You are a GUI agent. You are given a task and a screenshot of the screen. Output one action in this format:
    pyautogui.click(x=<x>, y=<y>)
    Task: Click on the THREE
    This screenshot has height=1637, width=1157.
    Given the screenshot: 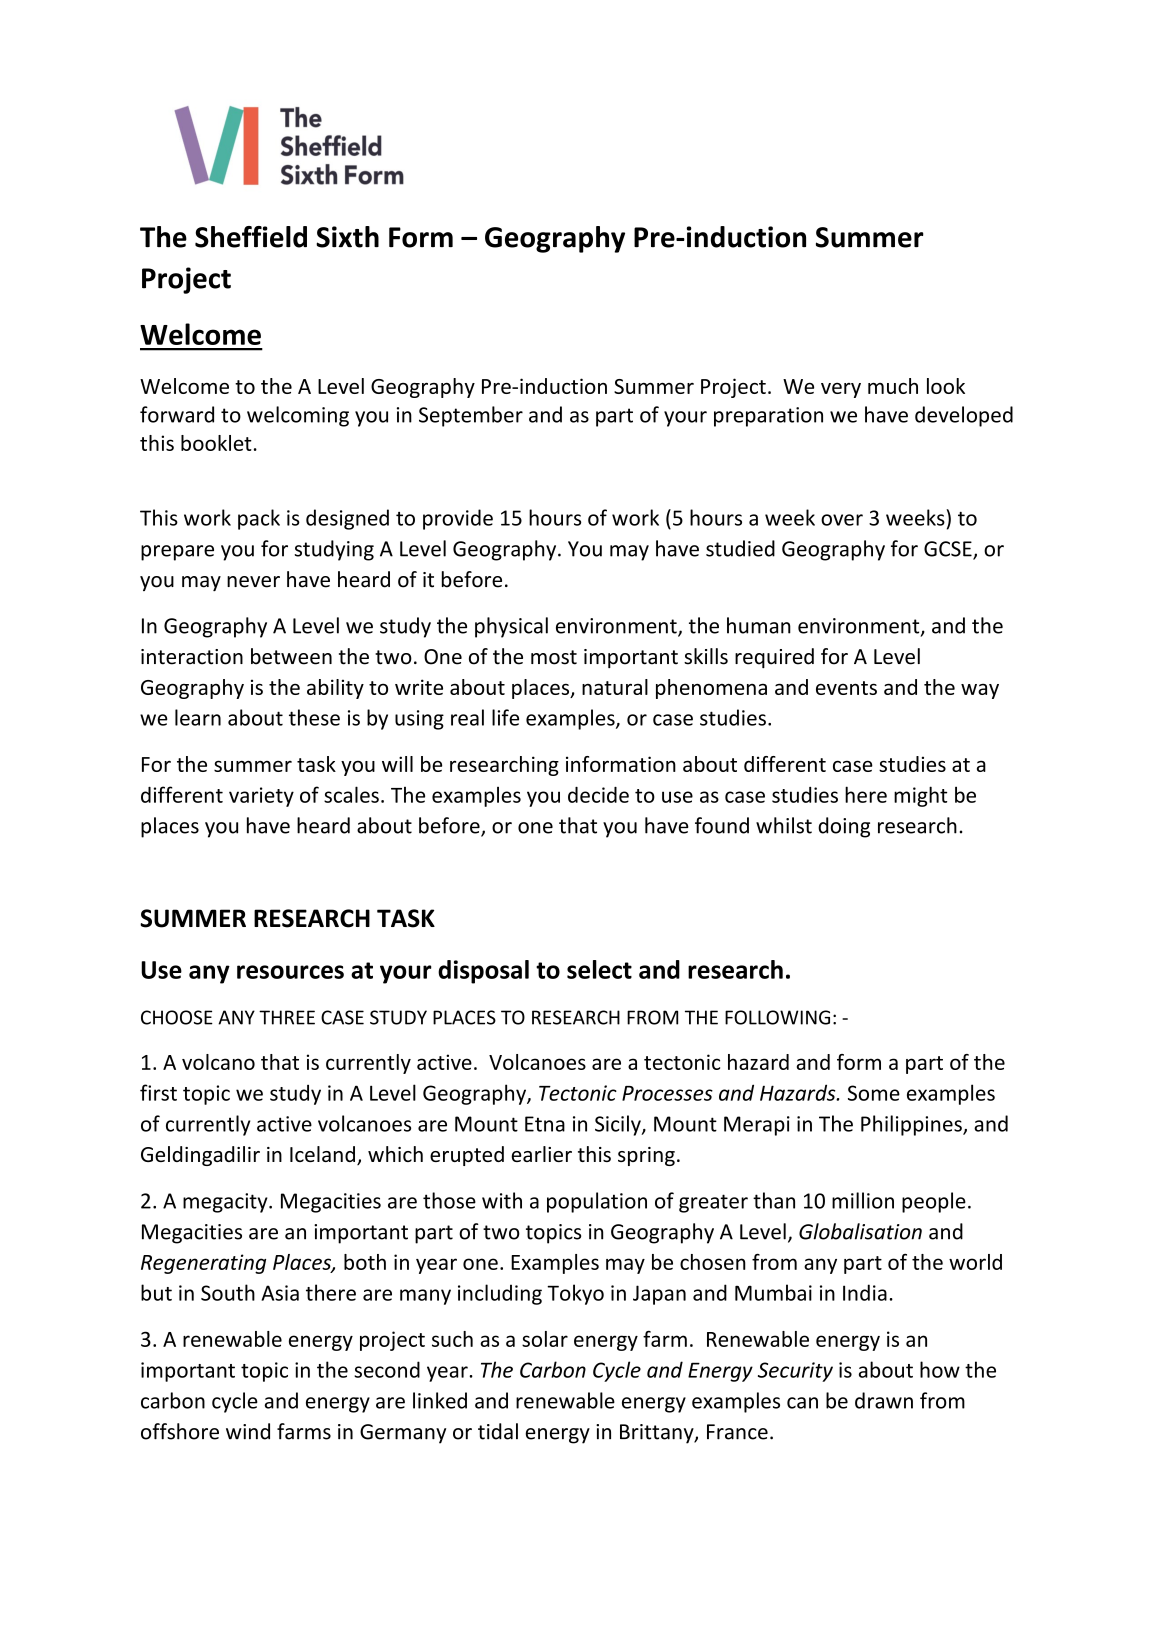 What is the action you would take?
    pyautogui.click(x=287, y=1017)
